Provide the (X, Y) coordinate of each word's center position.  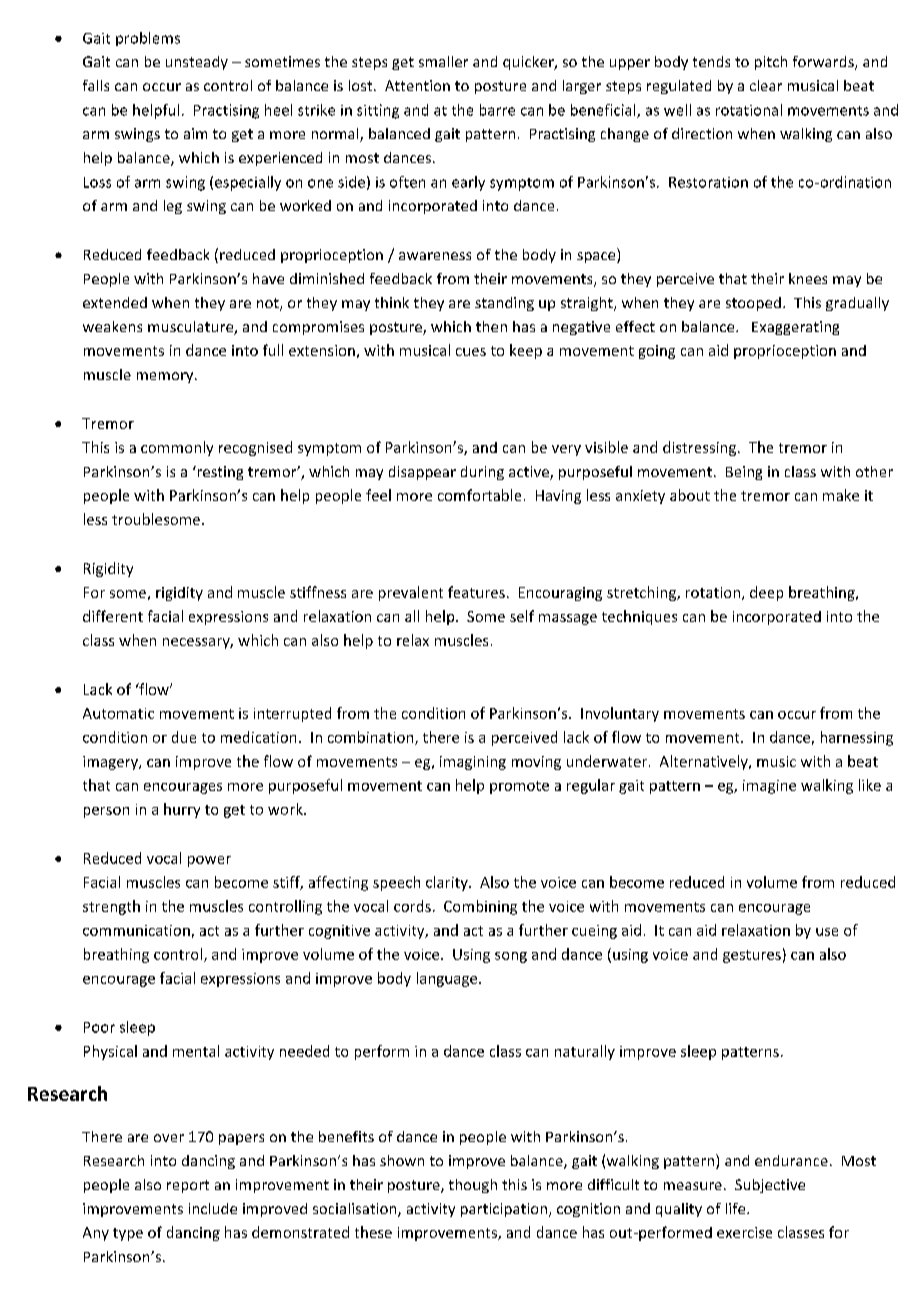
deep (766, 593)
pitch (771, 63)
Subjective (770, 1186)
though (473, 1186)
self (522, 616)
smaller (443, 61)
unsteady (197, 63)
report (188, 1186)
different (113, 616)
